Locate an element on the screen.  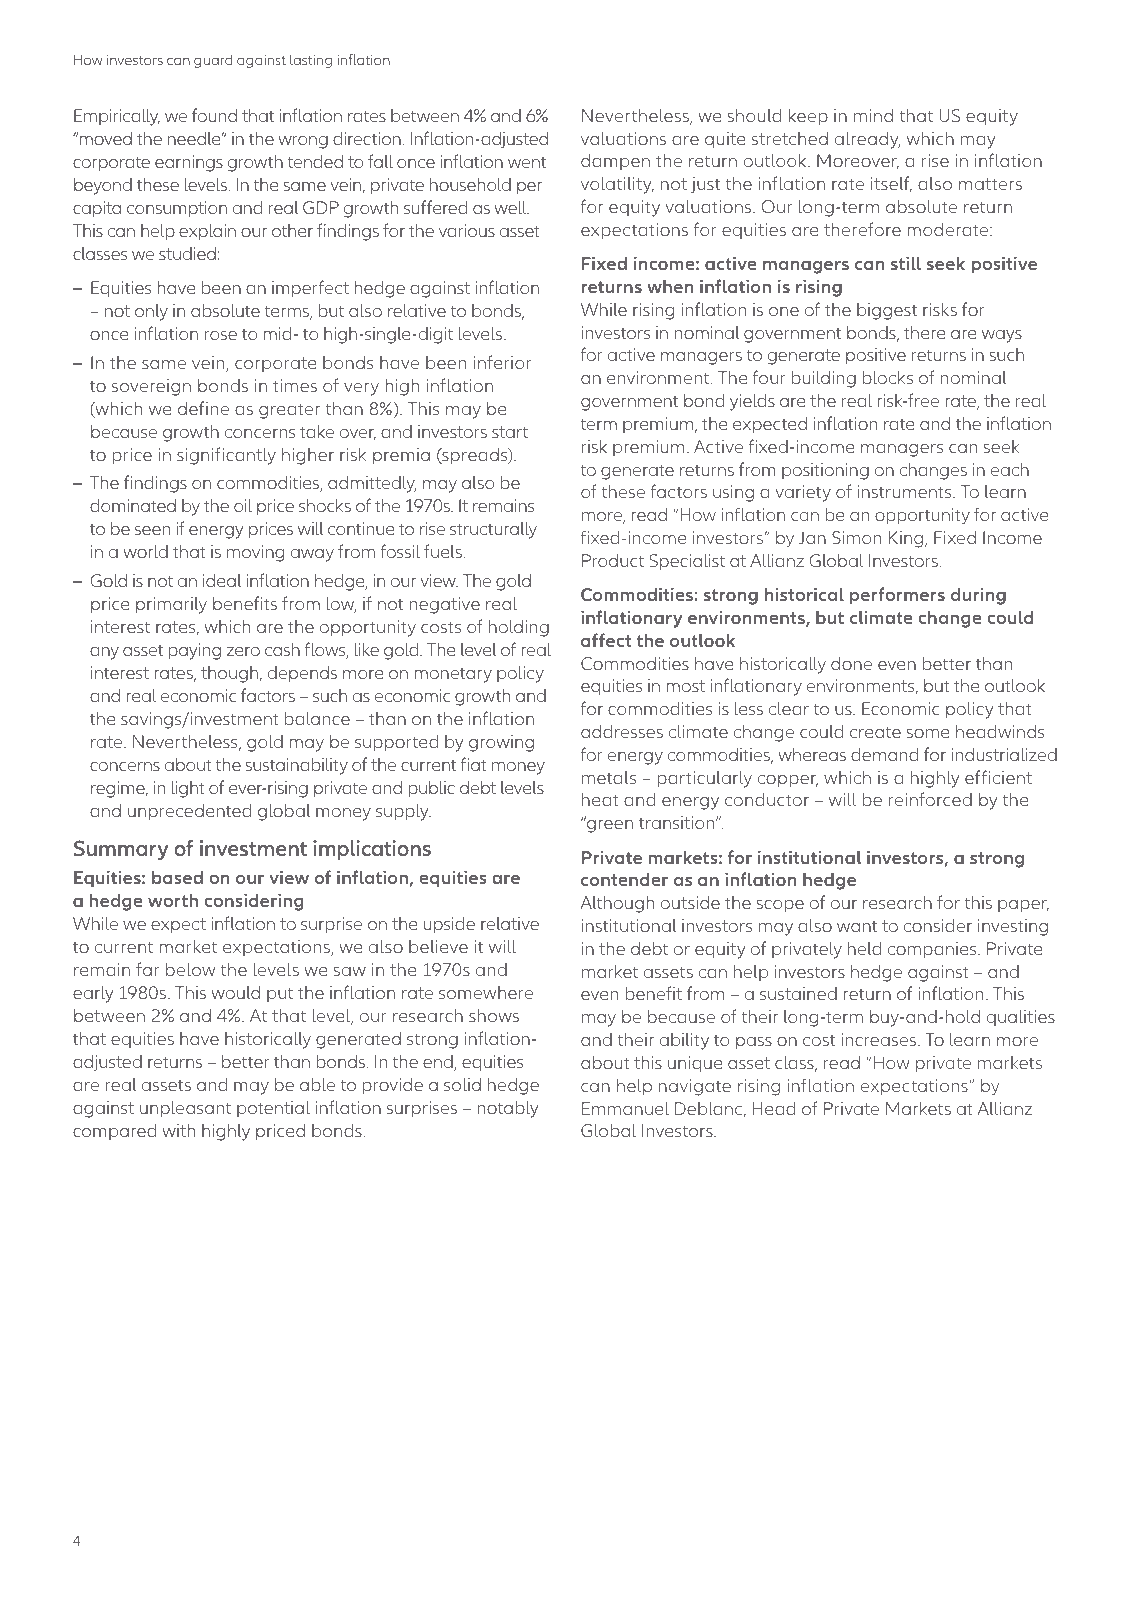
start is located at coordinates (510, 432).
